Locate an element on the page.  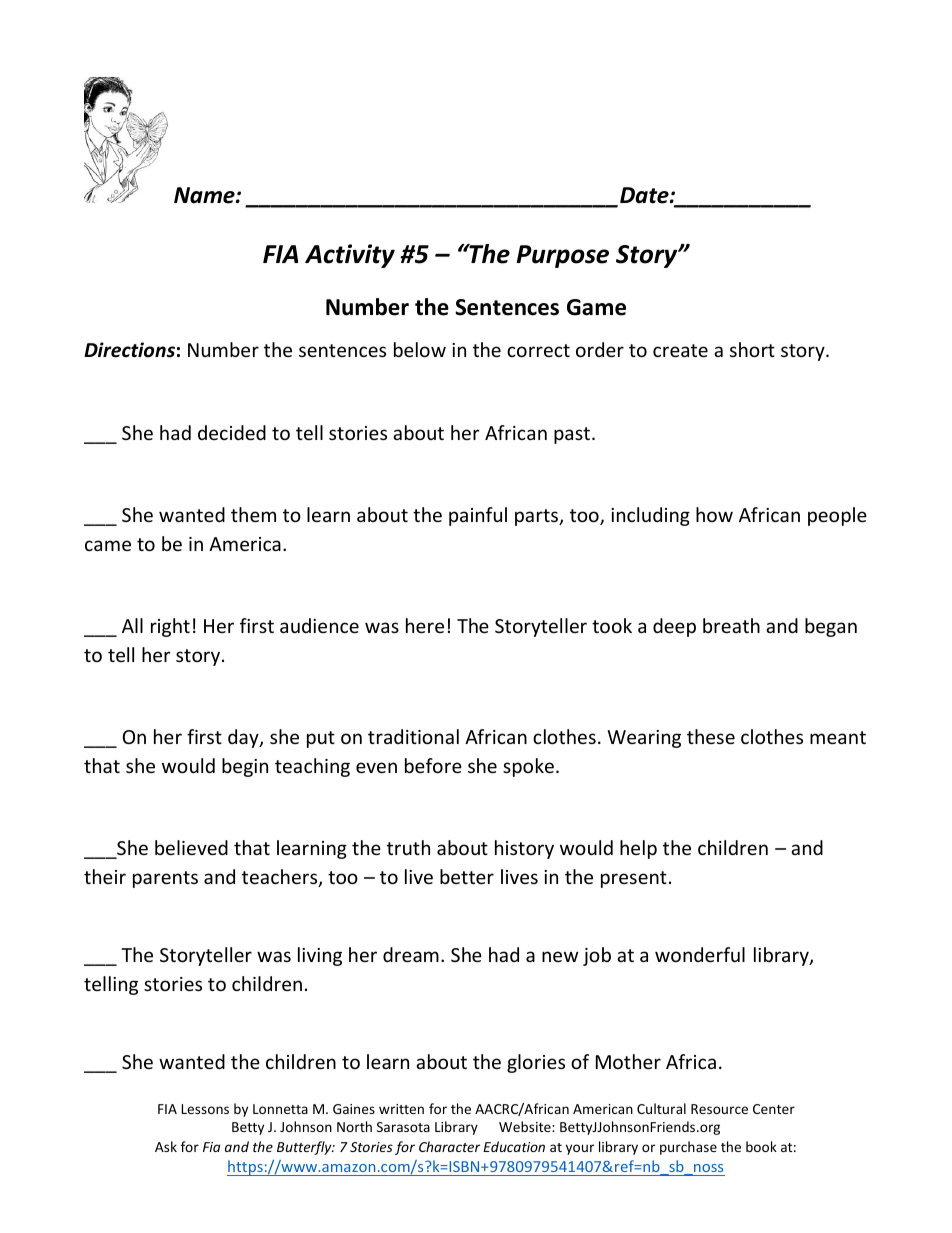
Name is located at coordinates (205, 195).
